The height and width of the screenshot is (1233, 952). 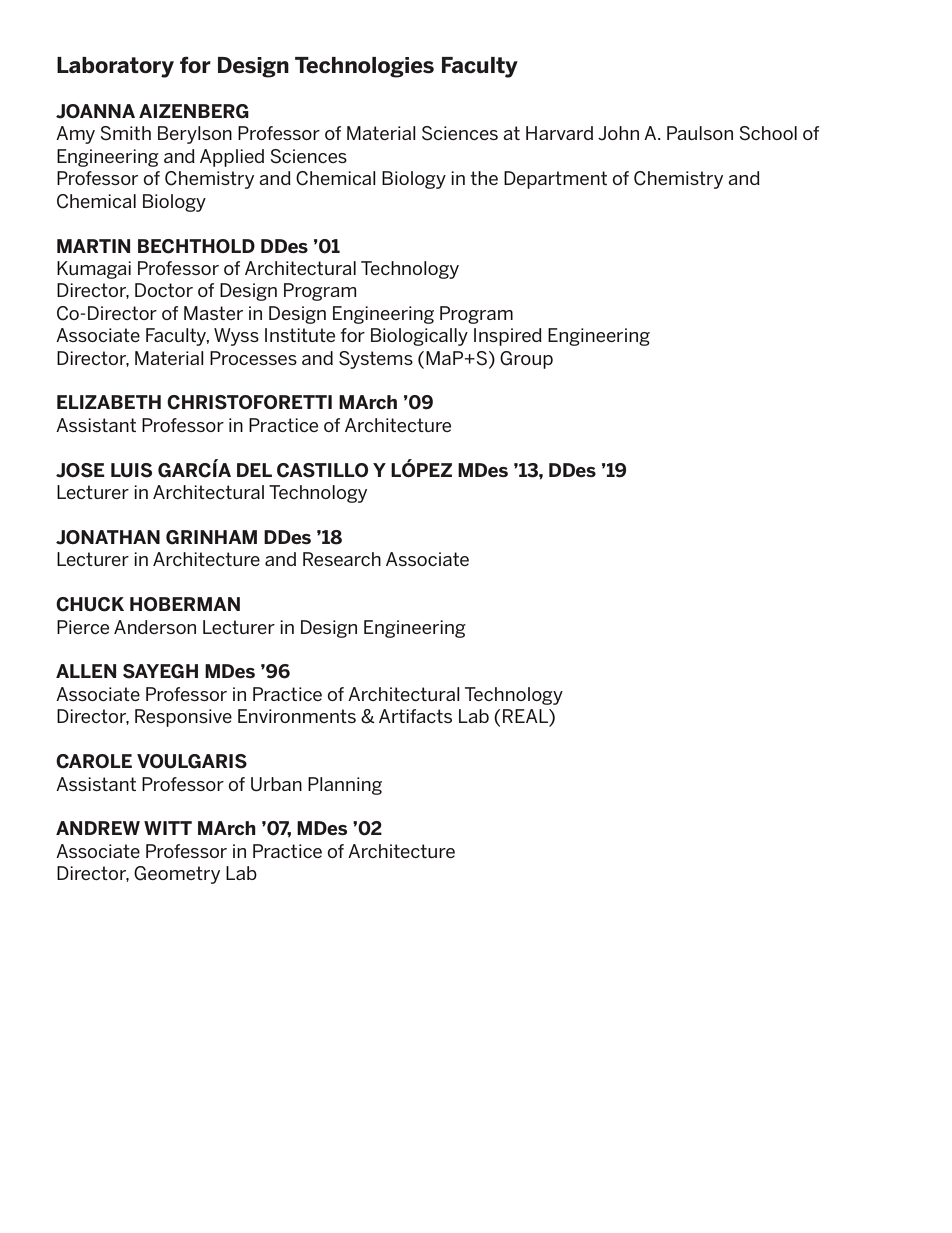 What do you see at coordinates (419, 337) in the screenshot?
I see `Biologically` at bounding box center [419, 337].
